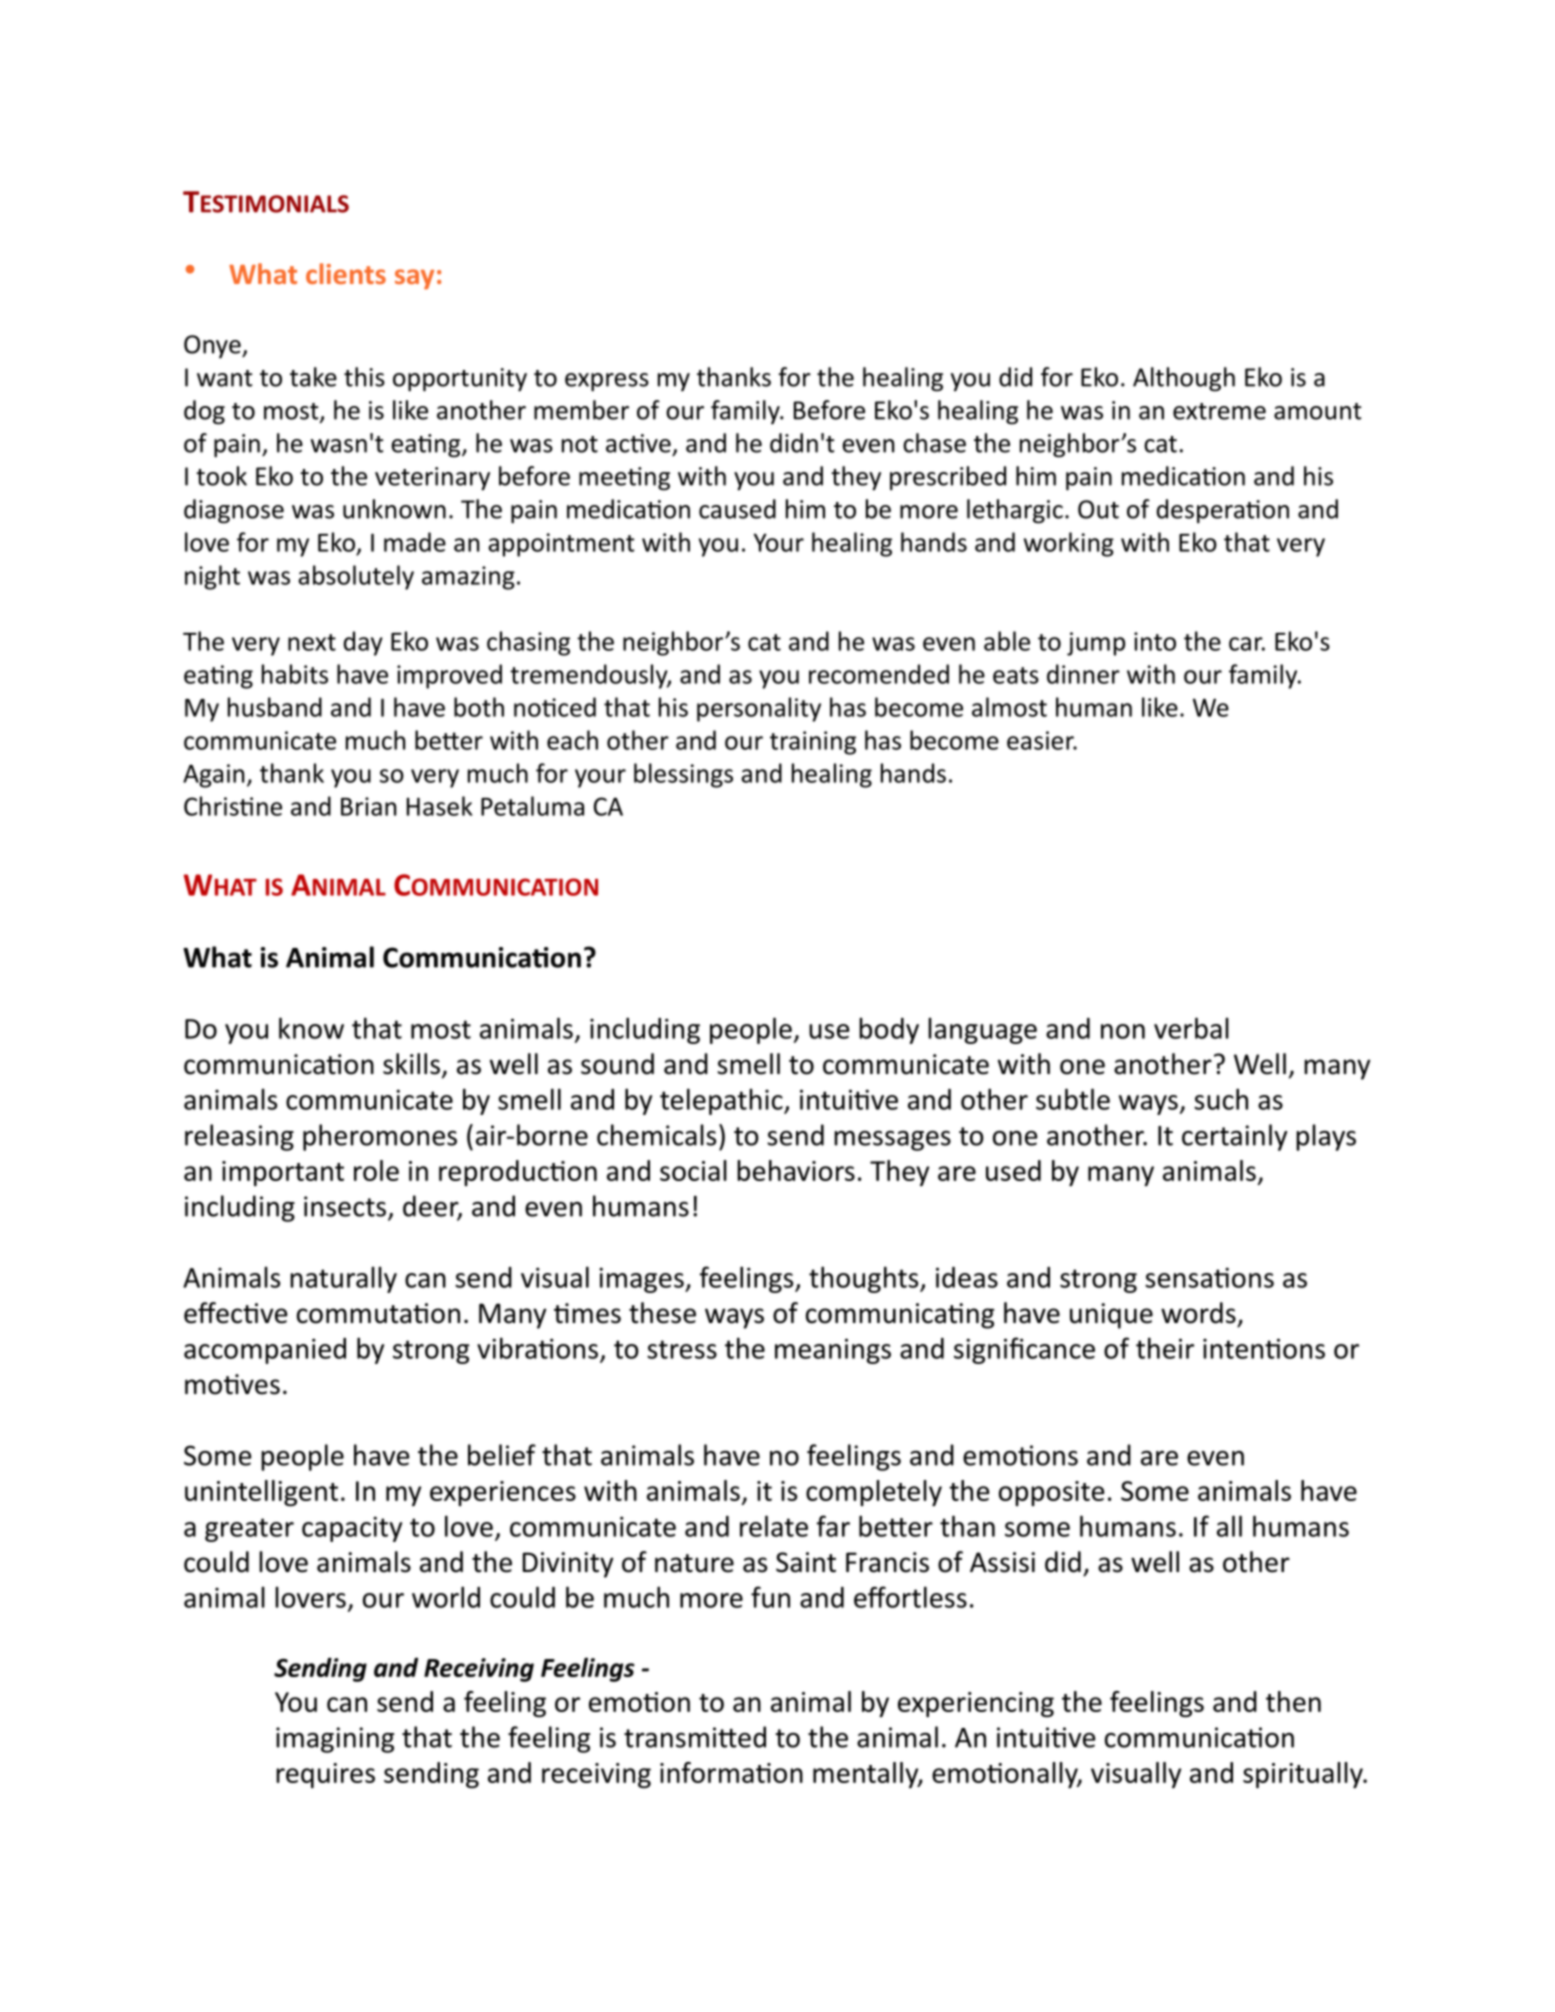  Describe the element at coordinates (346, 273) in the screenshot. I see `clients` at that location.
